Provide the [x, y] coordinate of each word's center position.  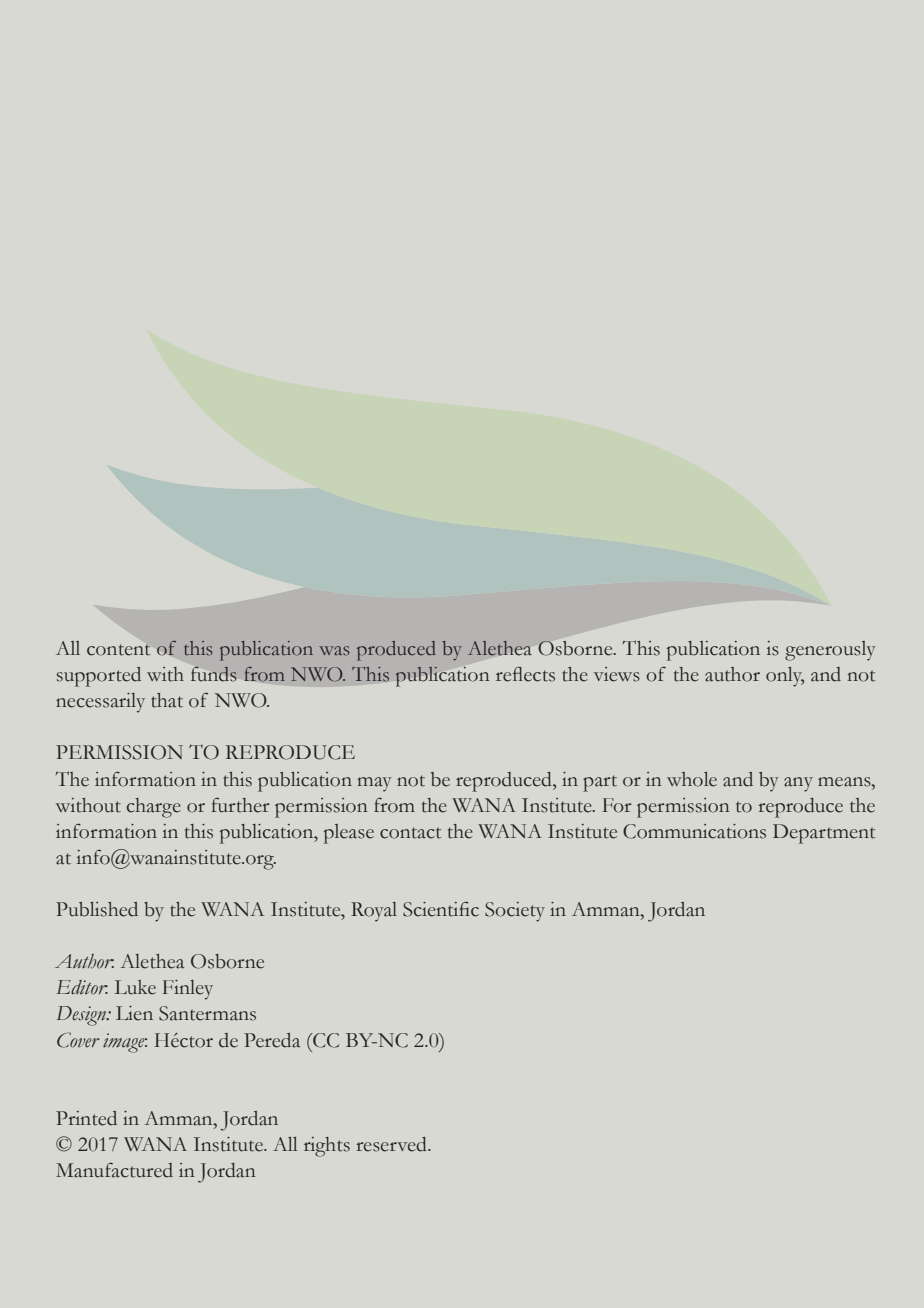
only [785, 677]
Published [97, 909]
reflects [525, 674]
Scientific [441, 909]
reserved [393, 1144]
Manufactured [114, 1170]
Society [515, 912]
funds [214, 673]
